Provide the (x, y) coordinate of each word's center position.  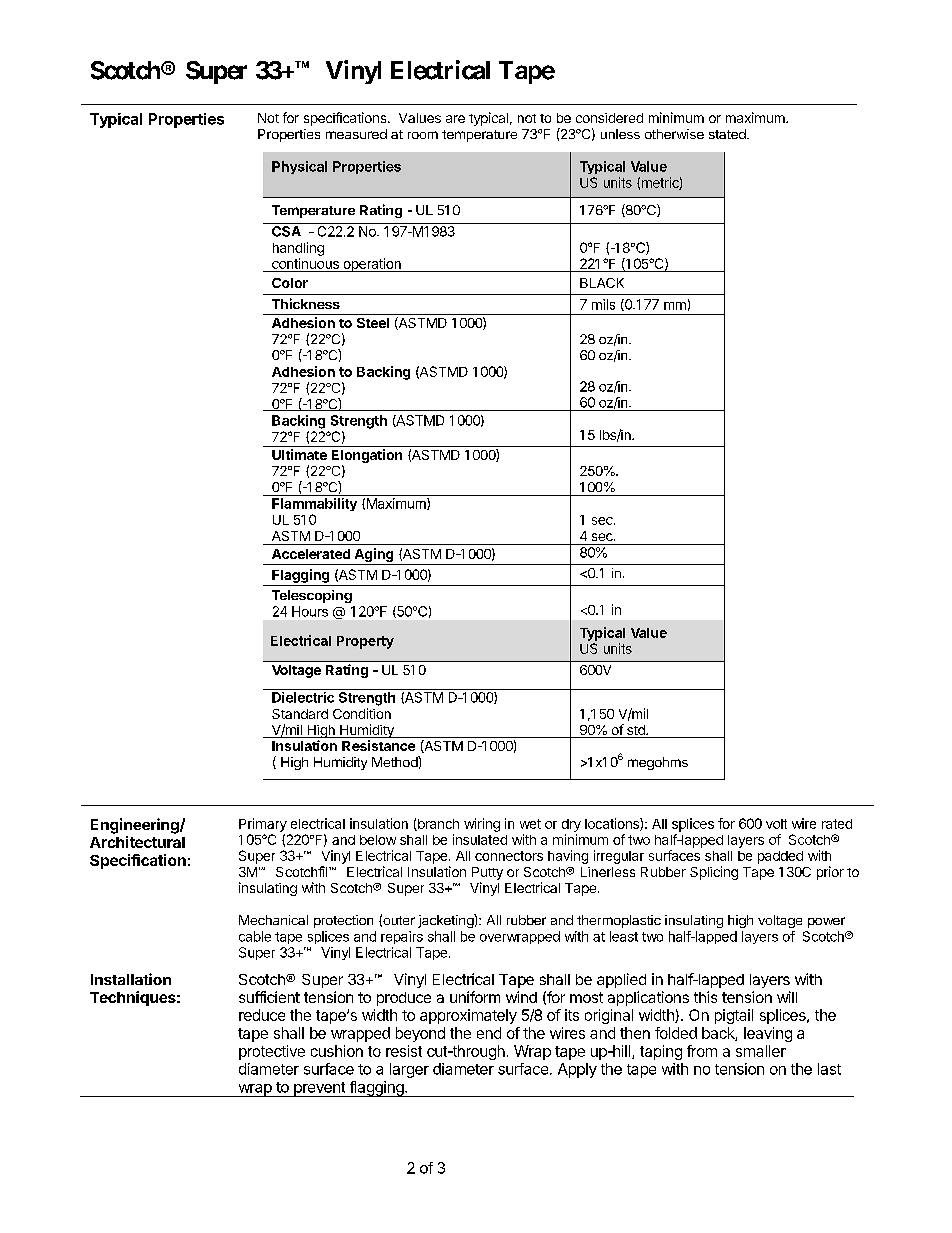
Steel (373, 323)
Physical (299, 167)
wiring (482, 825)
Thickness (306, 303)
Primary (263, 825)
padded (780, 857)
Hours (310, 611)
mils (603, 304)
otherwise (674, 134)
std (636, 731)
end (489, 1033)
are (455, 119)
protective (272, 1052)
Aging (374, 556)
